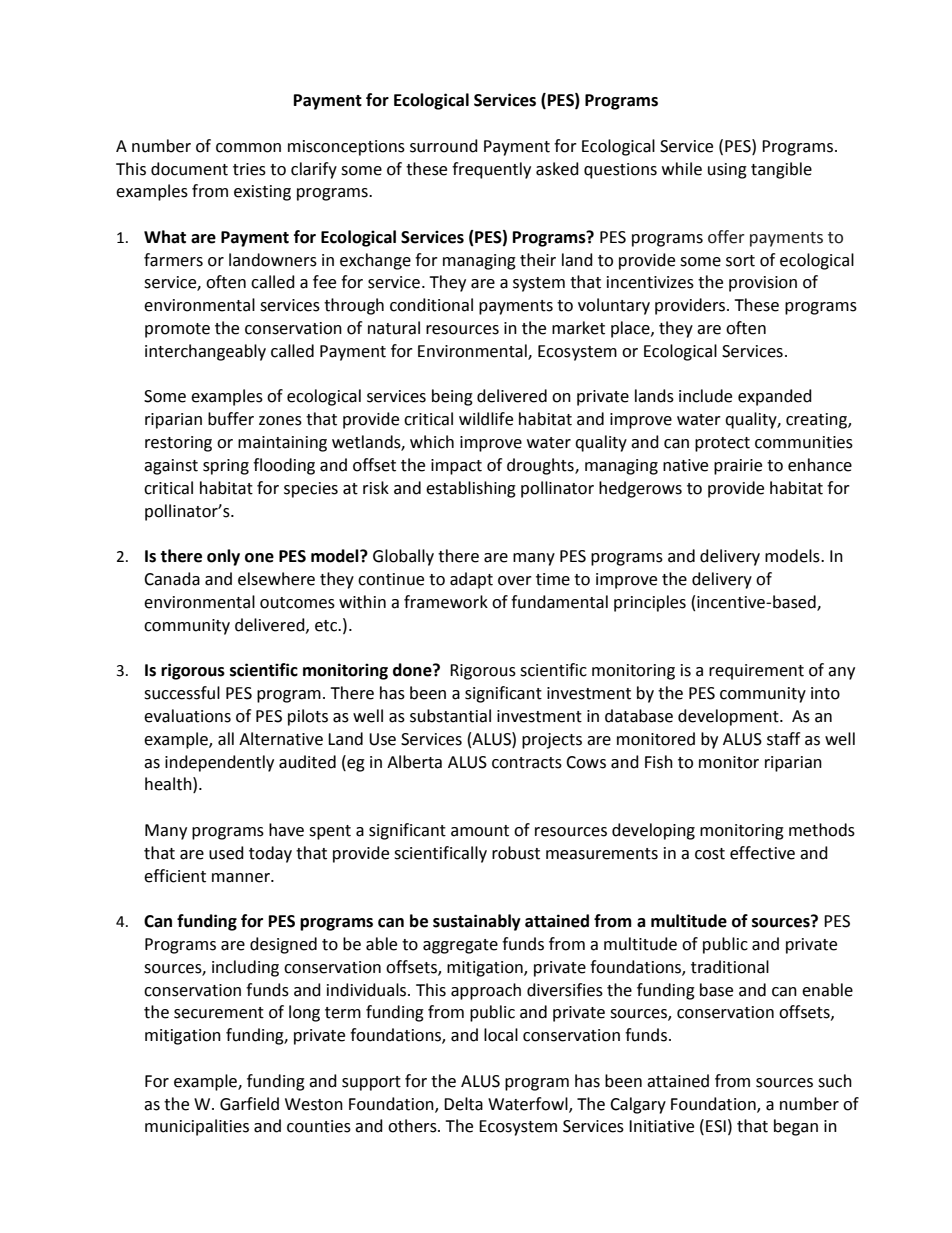 Image resolution: width=952 pixels, height=1233 pixels. Describe the element at coordinates (775, 397) in the screenshot. I see `expanded` at that location.
